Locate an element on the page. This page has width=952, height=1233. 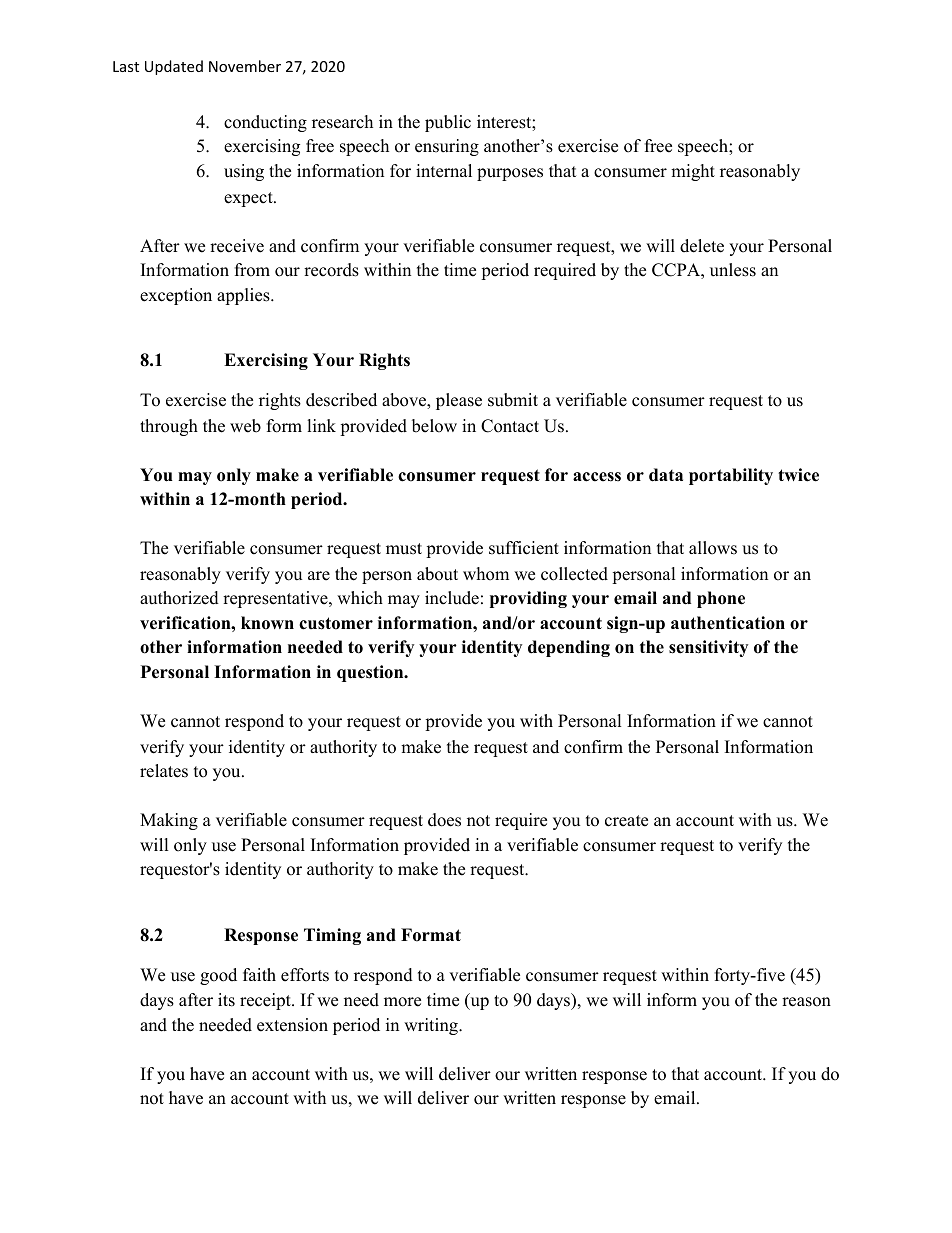
might is located at coordinates (693, 172).
